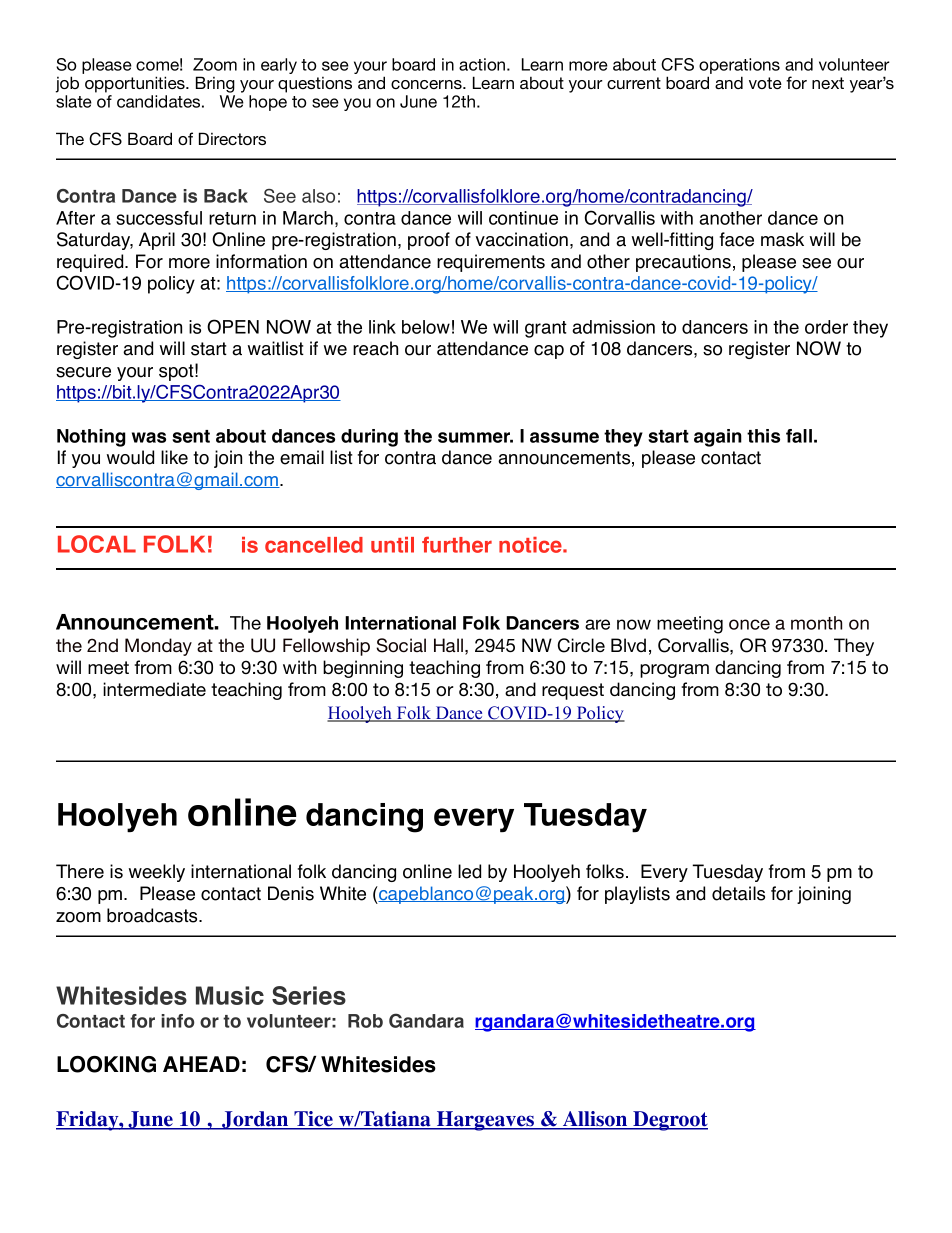 This image has height=1233, width=952. Describe the element at coordinates (149, 437) in the image. I see `was` at that location.
